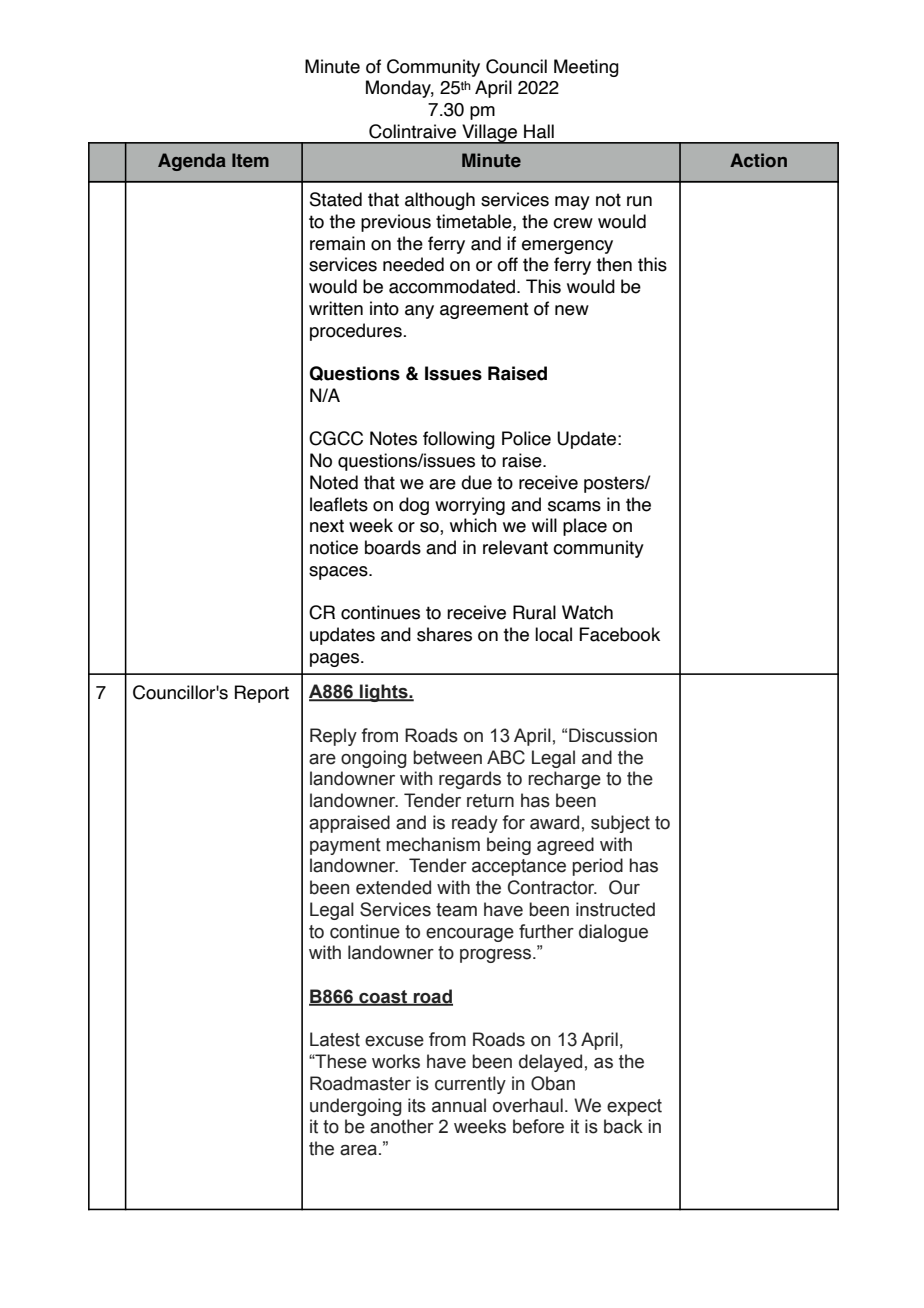 This document has width=924, height=1308. I want to click on Facebook, so click(619, 634).
